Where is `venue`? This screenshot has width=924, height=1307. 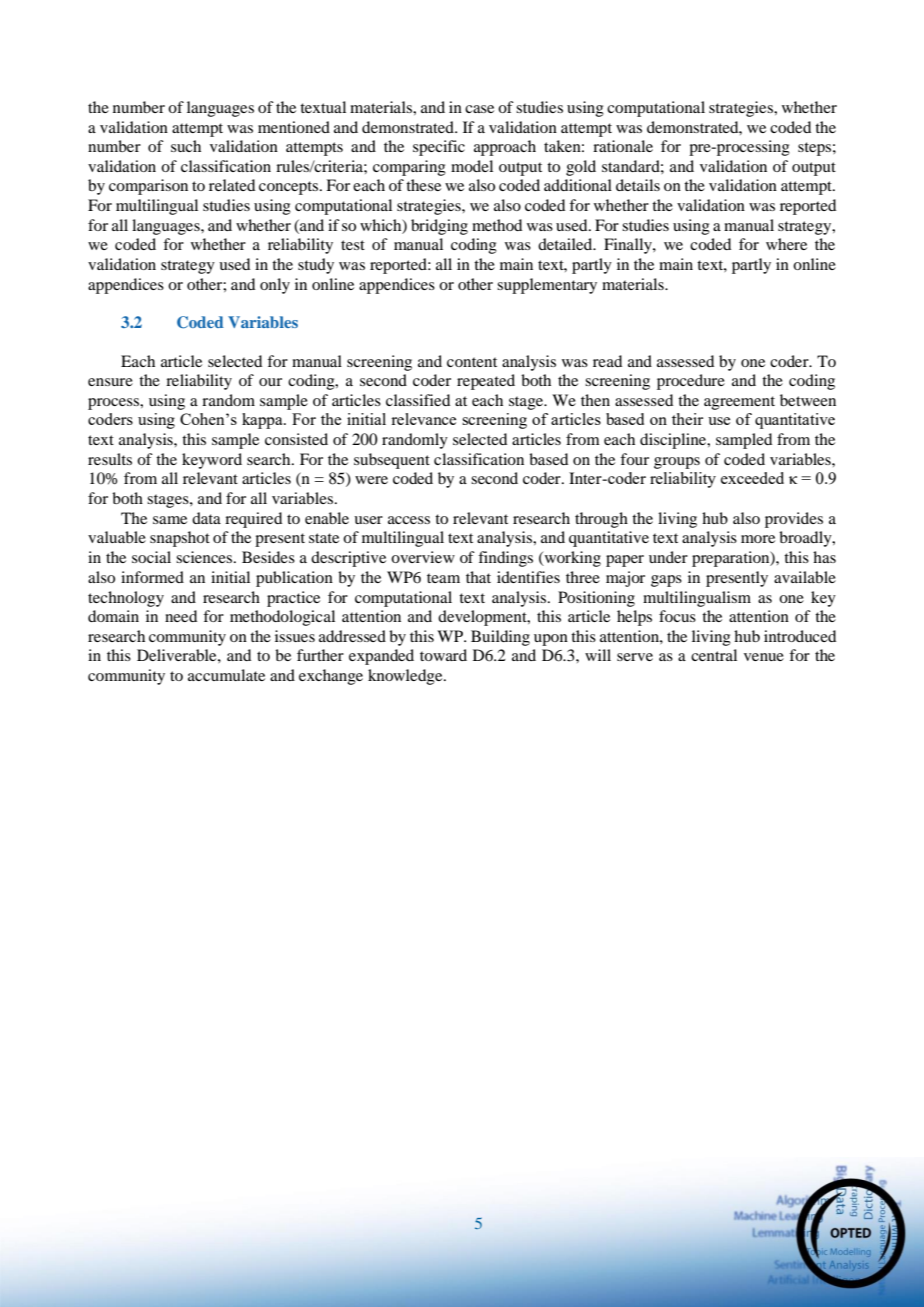 venue is located at coordinates (764, 657).
